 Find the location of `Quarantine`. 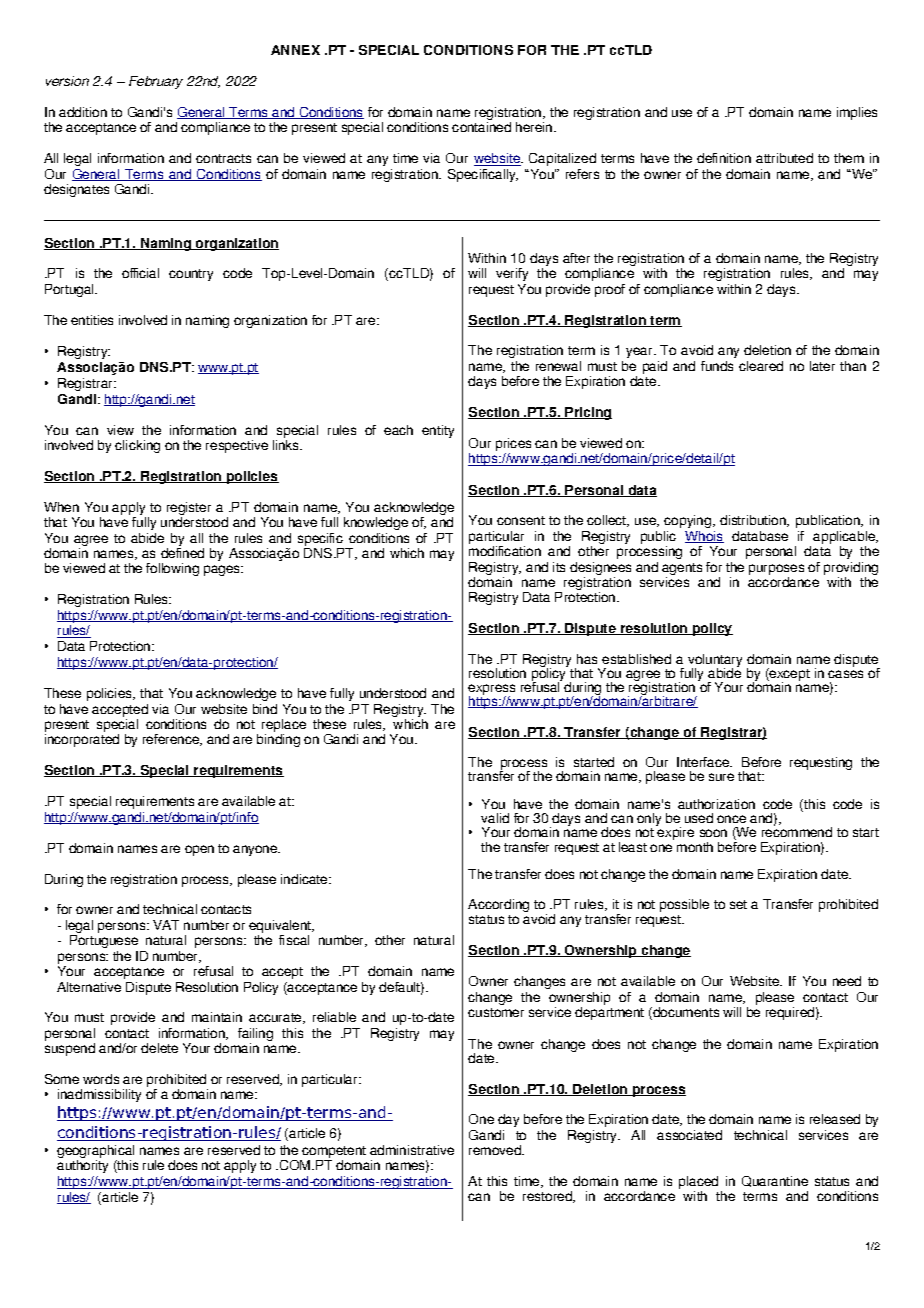

Quarantine is located at coordinates (775, 1181).
